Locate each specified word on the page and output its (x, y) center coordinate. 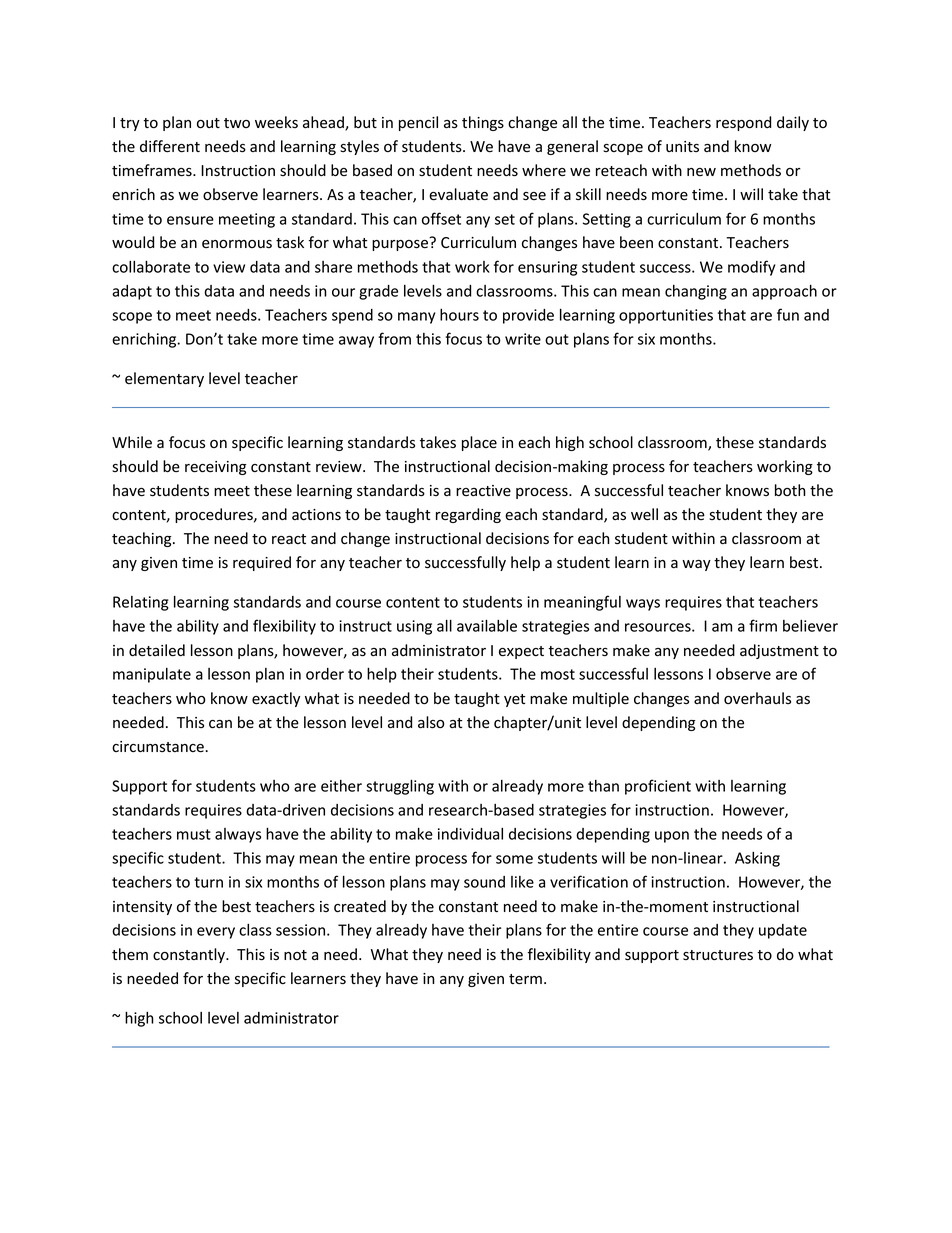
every (216, 933)
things (483, 123)
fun (788, 314)
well (644, 514)
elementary (164, 379)
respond (743, 123)
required (262, 563)
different (170, 146)
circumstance (159, 747)
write (523, 339)
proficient (658, 787)
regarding (468, 515)
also (431, 722)
